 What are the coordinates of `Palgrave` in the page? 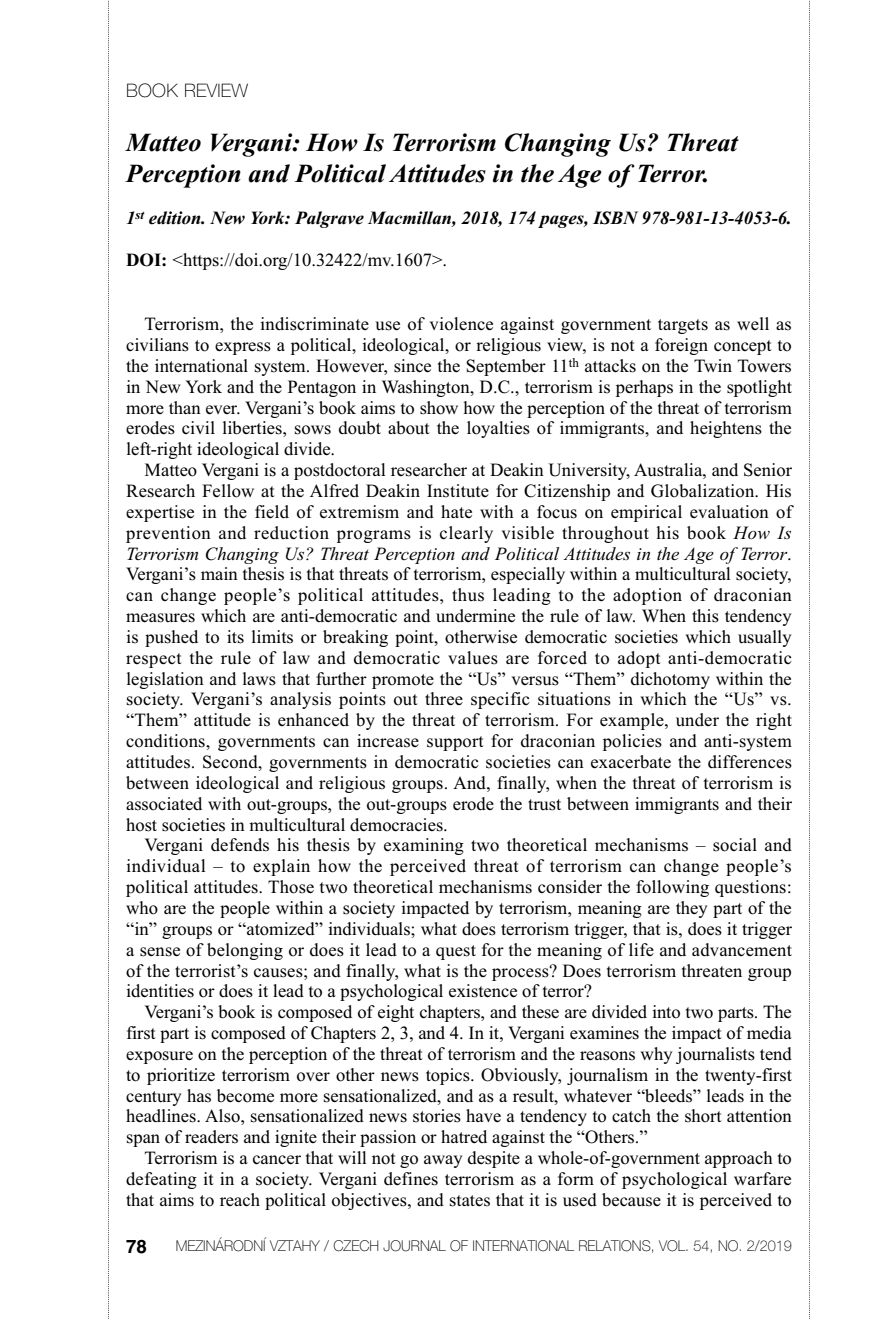 It's located at (329, 219).
